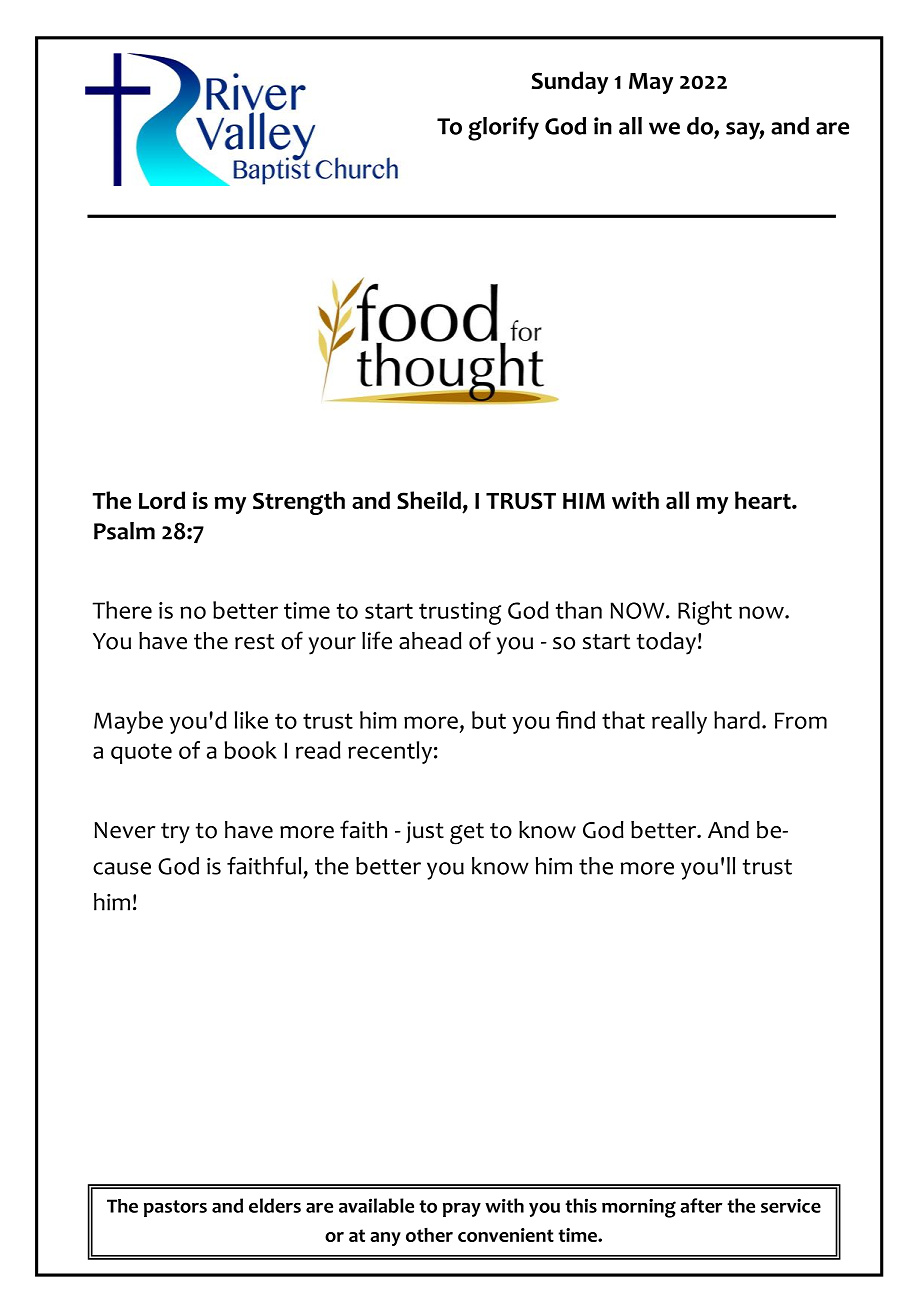  What do you see at coordinates (429, 500) in the document?
I see `Sheild` at bounding box center [429, 500].
